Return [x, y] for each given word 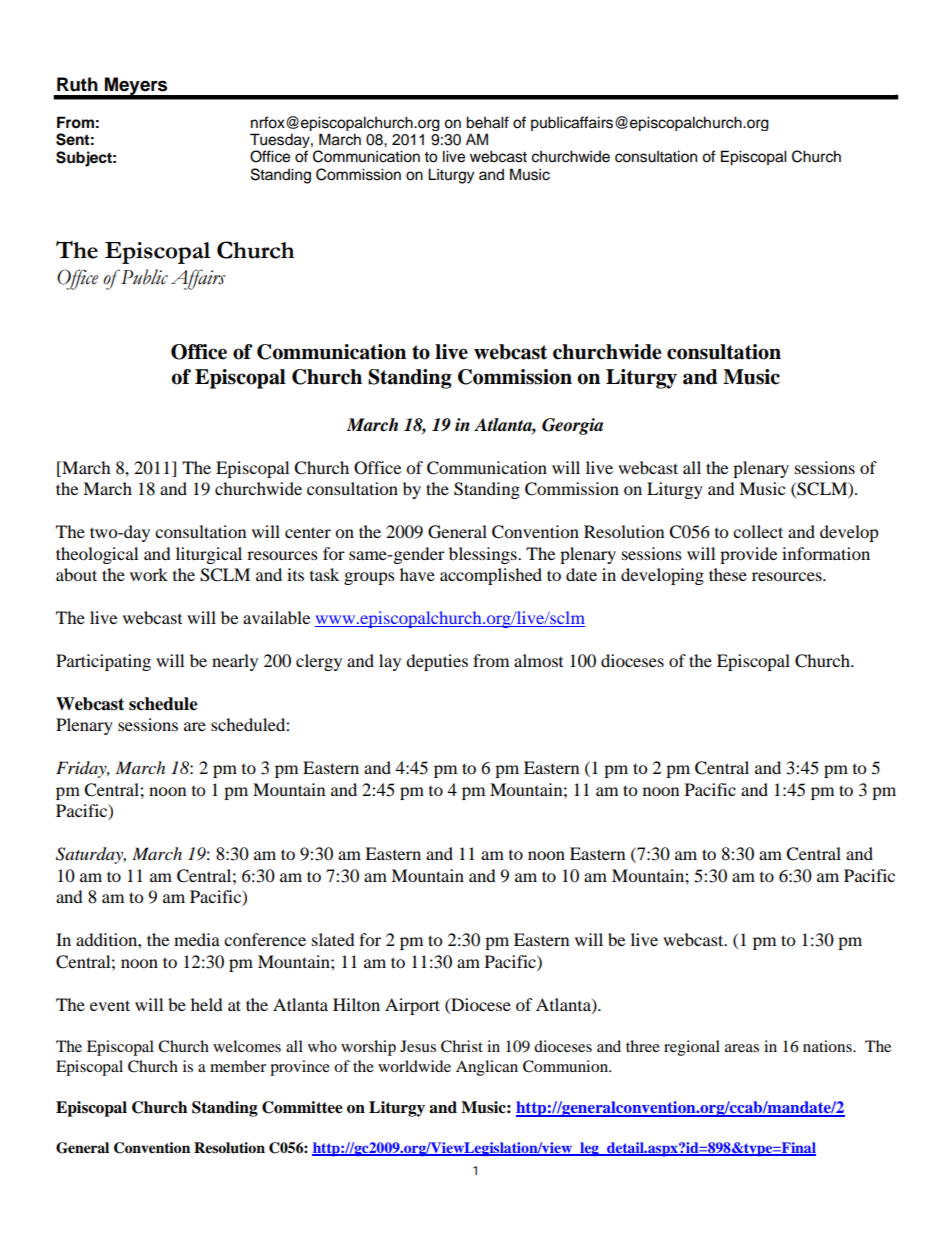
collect [758, 531]
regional [692, 1048]
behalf [487, 122]
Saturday [91, 855]
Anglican [487, 1068]
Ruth [77, 84]
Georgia [572, 426]
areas [742, 1048]
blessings [484, 555]
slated [333, 939]
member [238, 1066]
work [149, 574]
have [417, 574]
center [308, 532]
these [728, 574]
